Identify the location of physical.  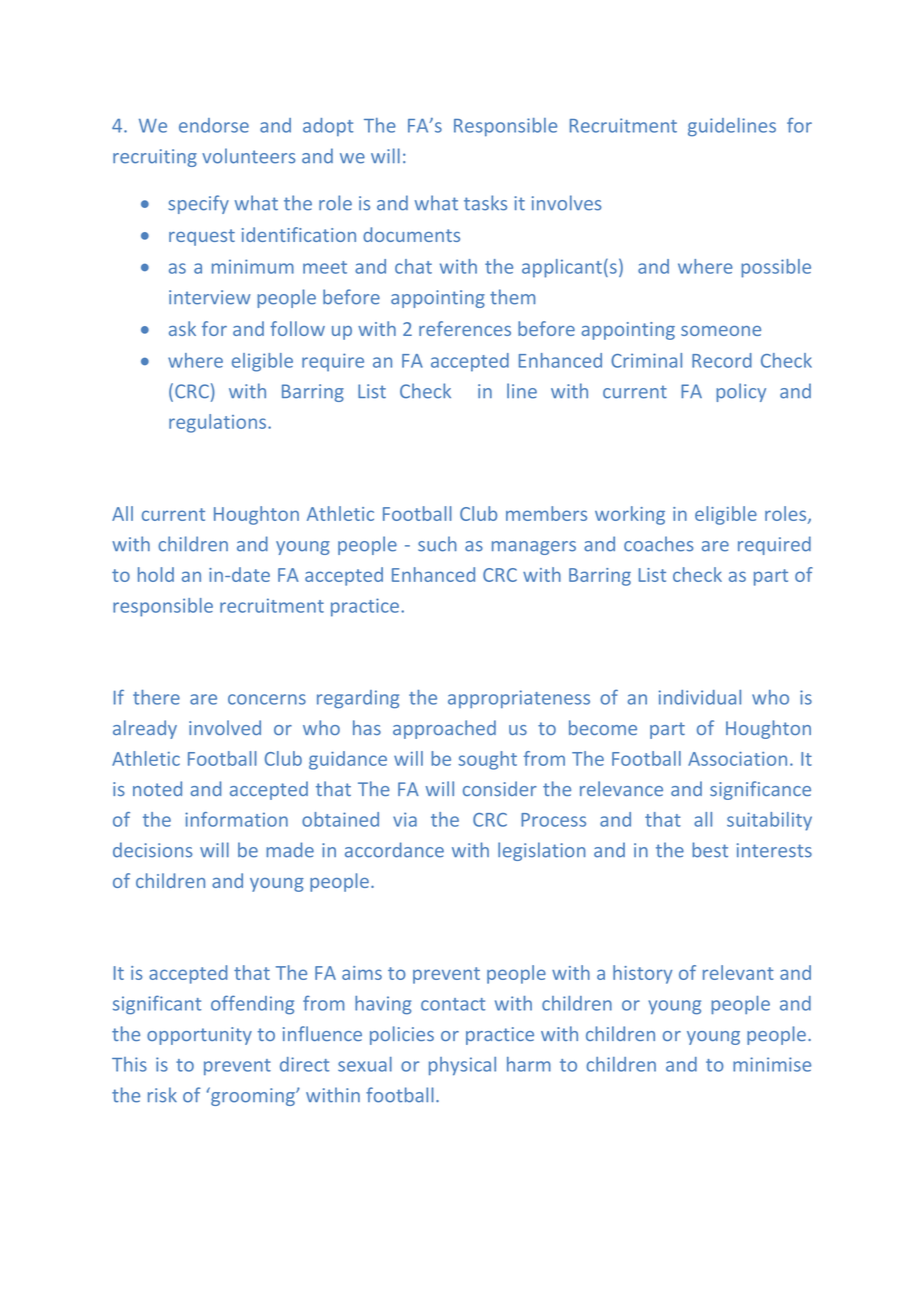
(462, 1066).
